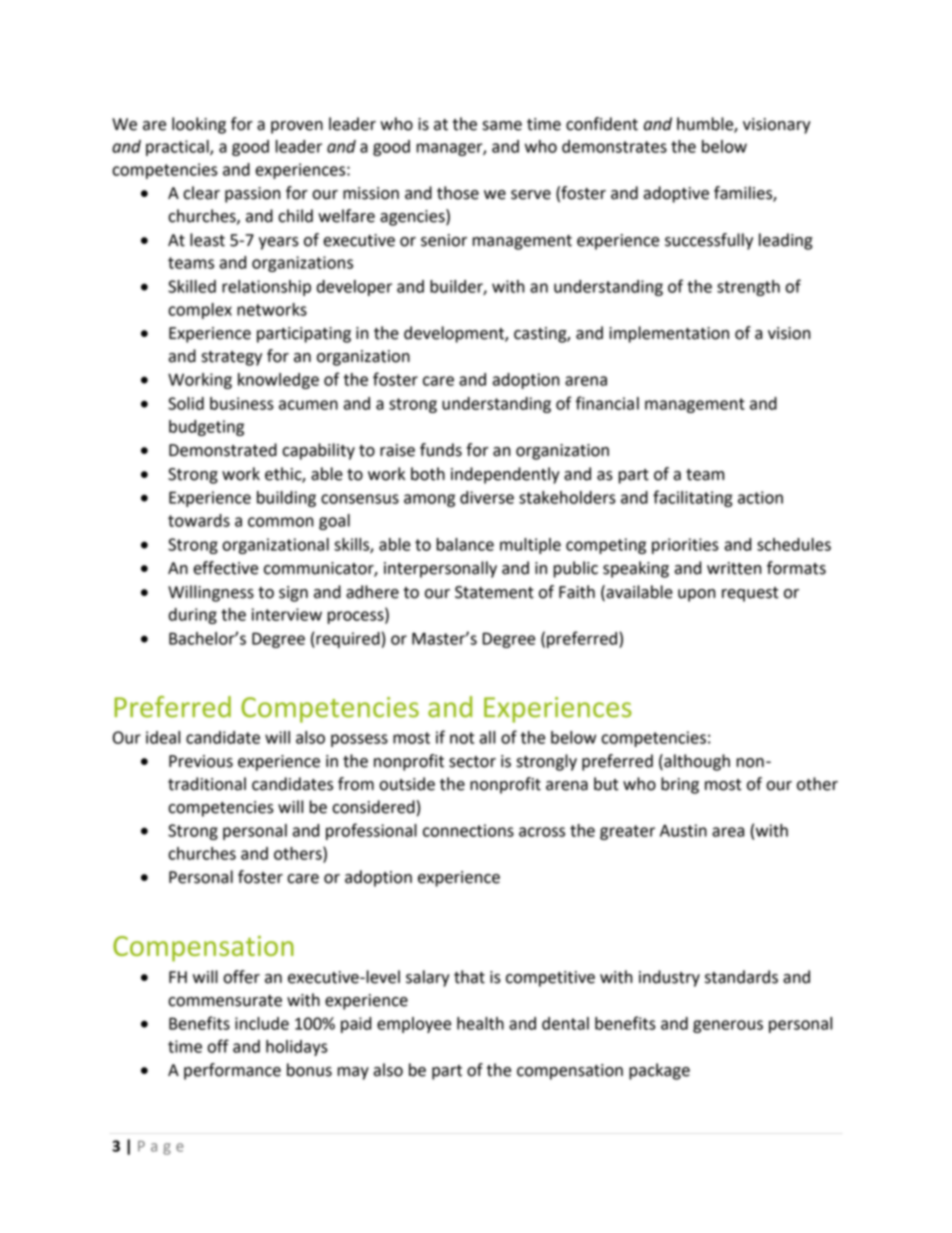 This document has width=952, height=1233. I want to click on same, so click(502, 126).
